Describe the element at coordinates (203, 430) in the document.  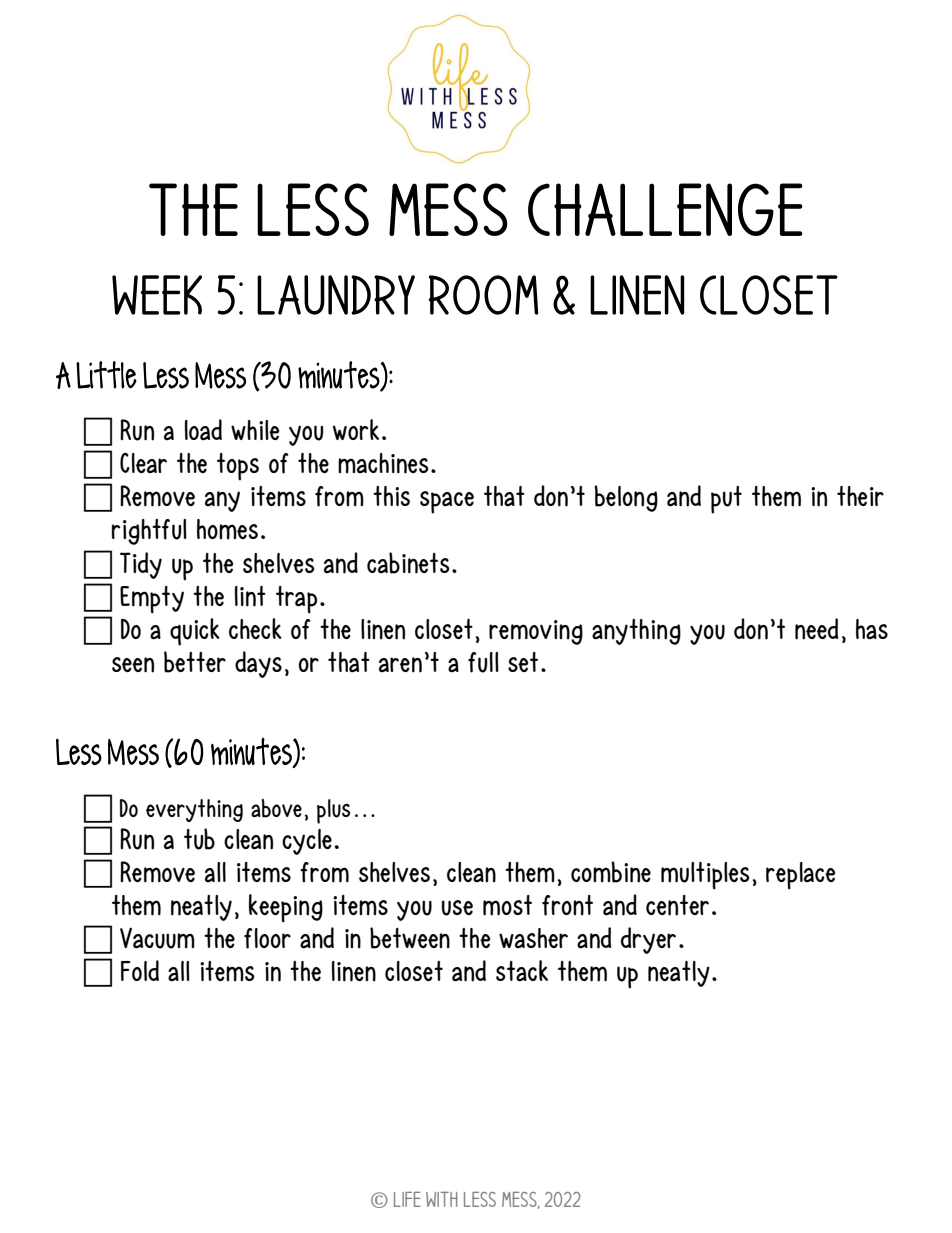
I see `load` at that location.
